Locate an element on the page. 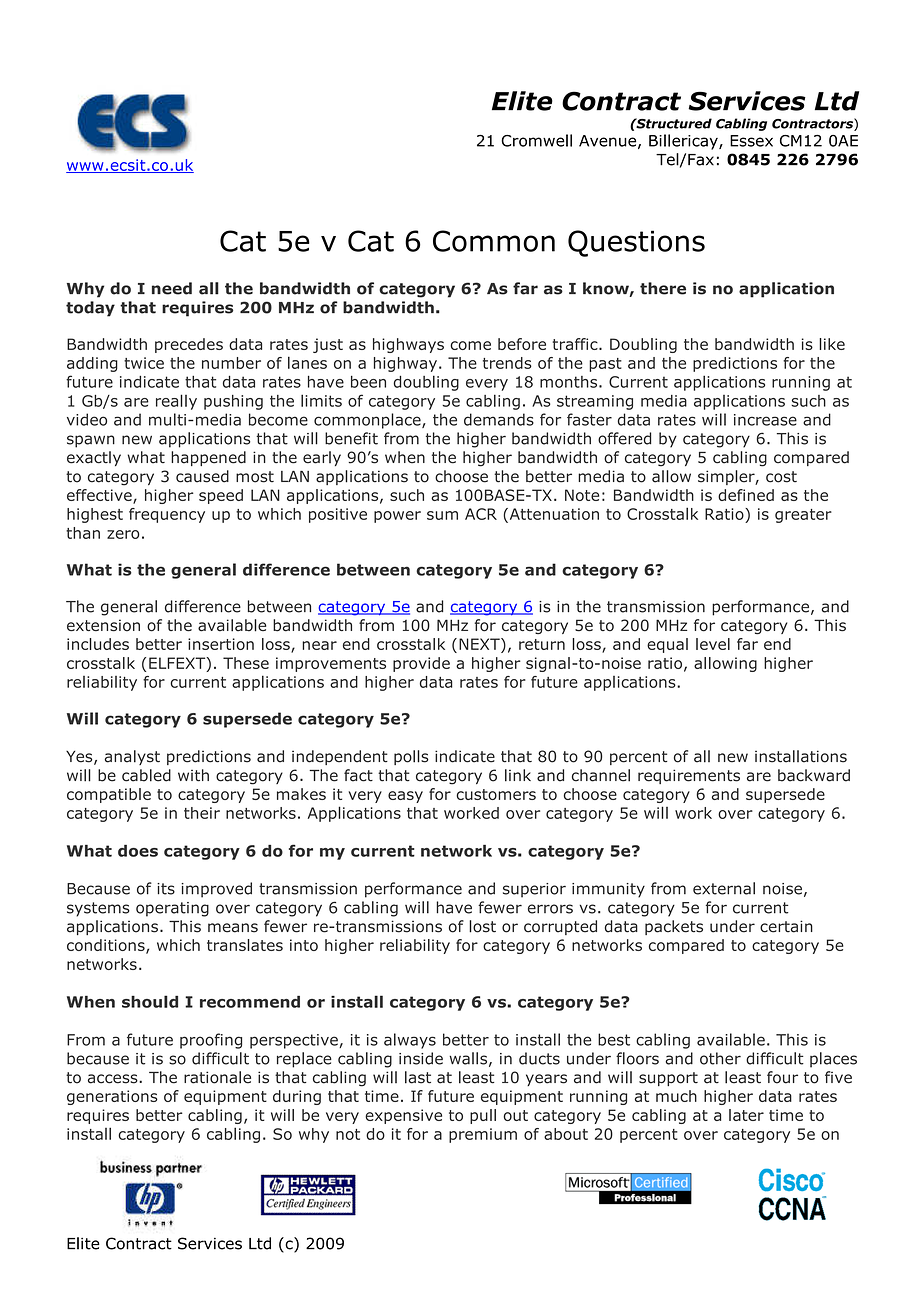 This image has width=924, height=1308. means is located at coordinates (233, 928).
